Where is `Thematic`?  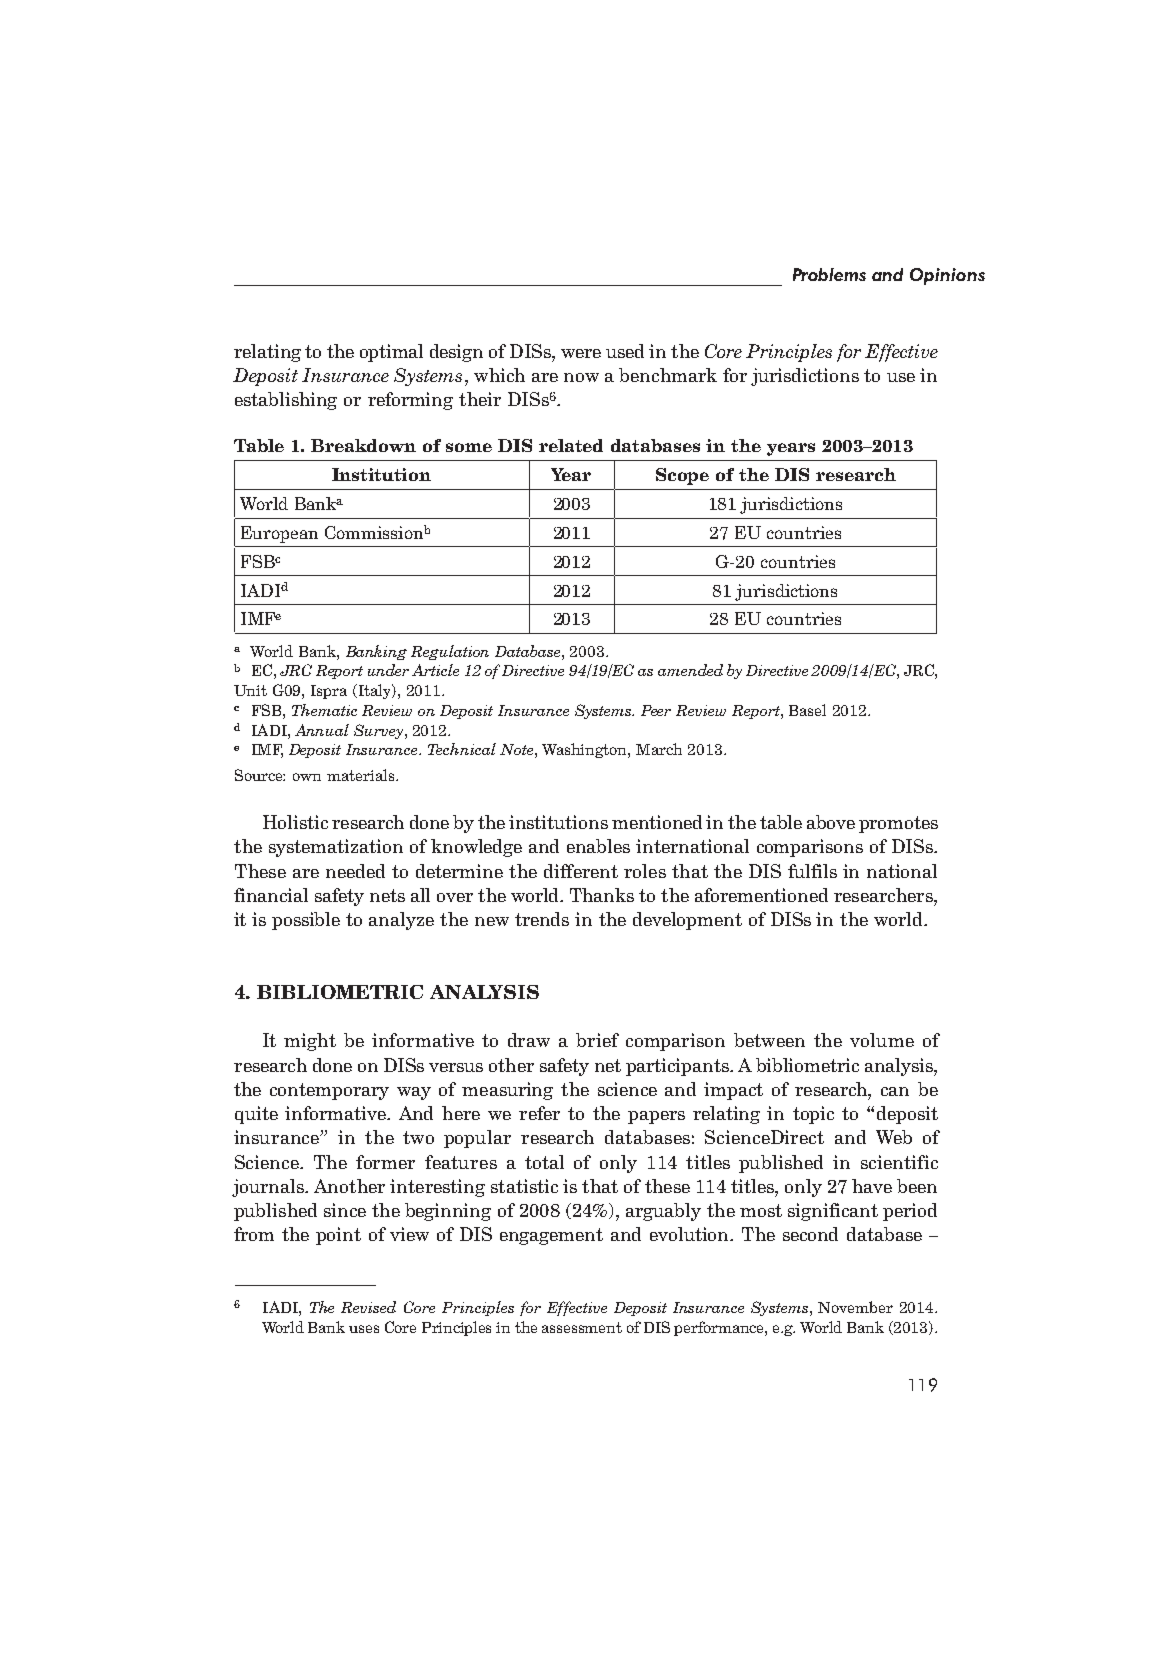 Thematic is located at coordinates (324, 710).
